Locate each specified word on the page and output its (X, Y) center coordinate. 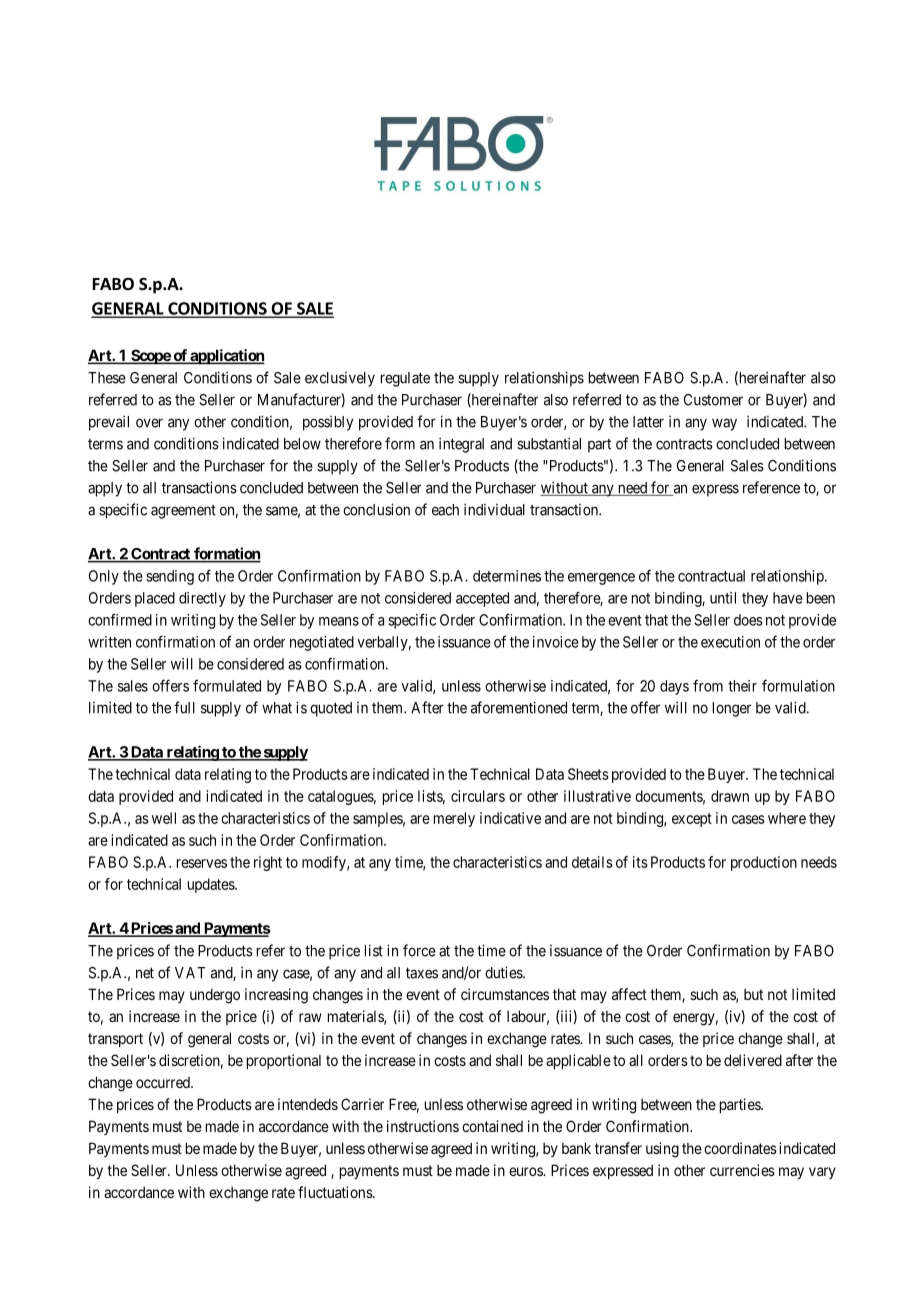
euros (526, 1171)
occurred (164, 1082)
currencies (742, 1170)
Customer (713, 400)
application (226, 357)
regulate (405, 379)
